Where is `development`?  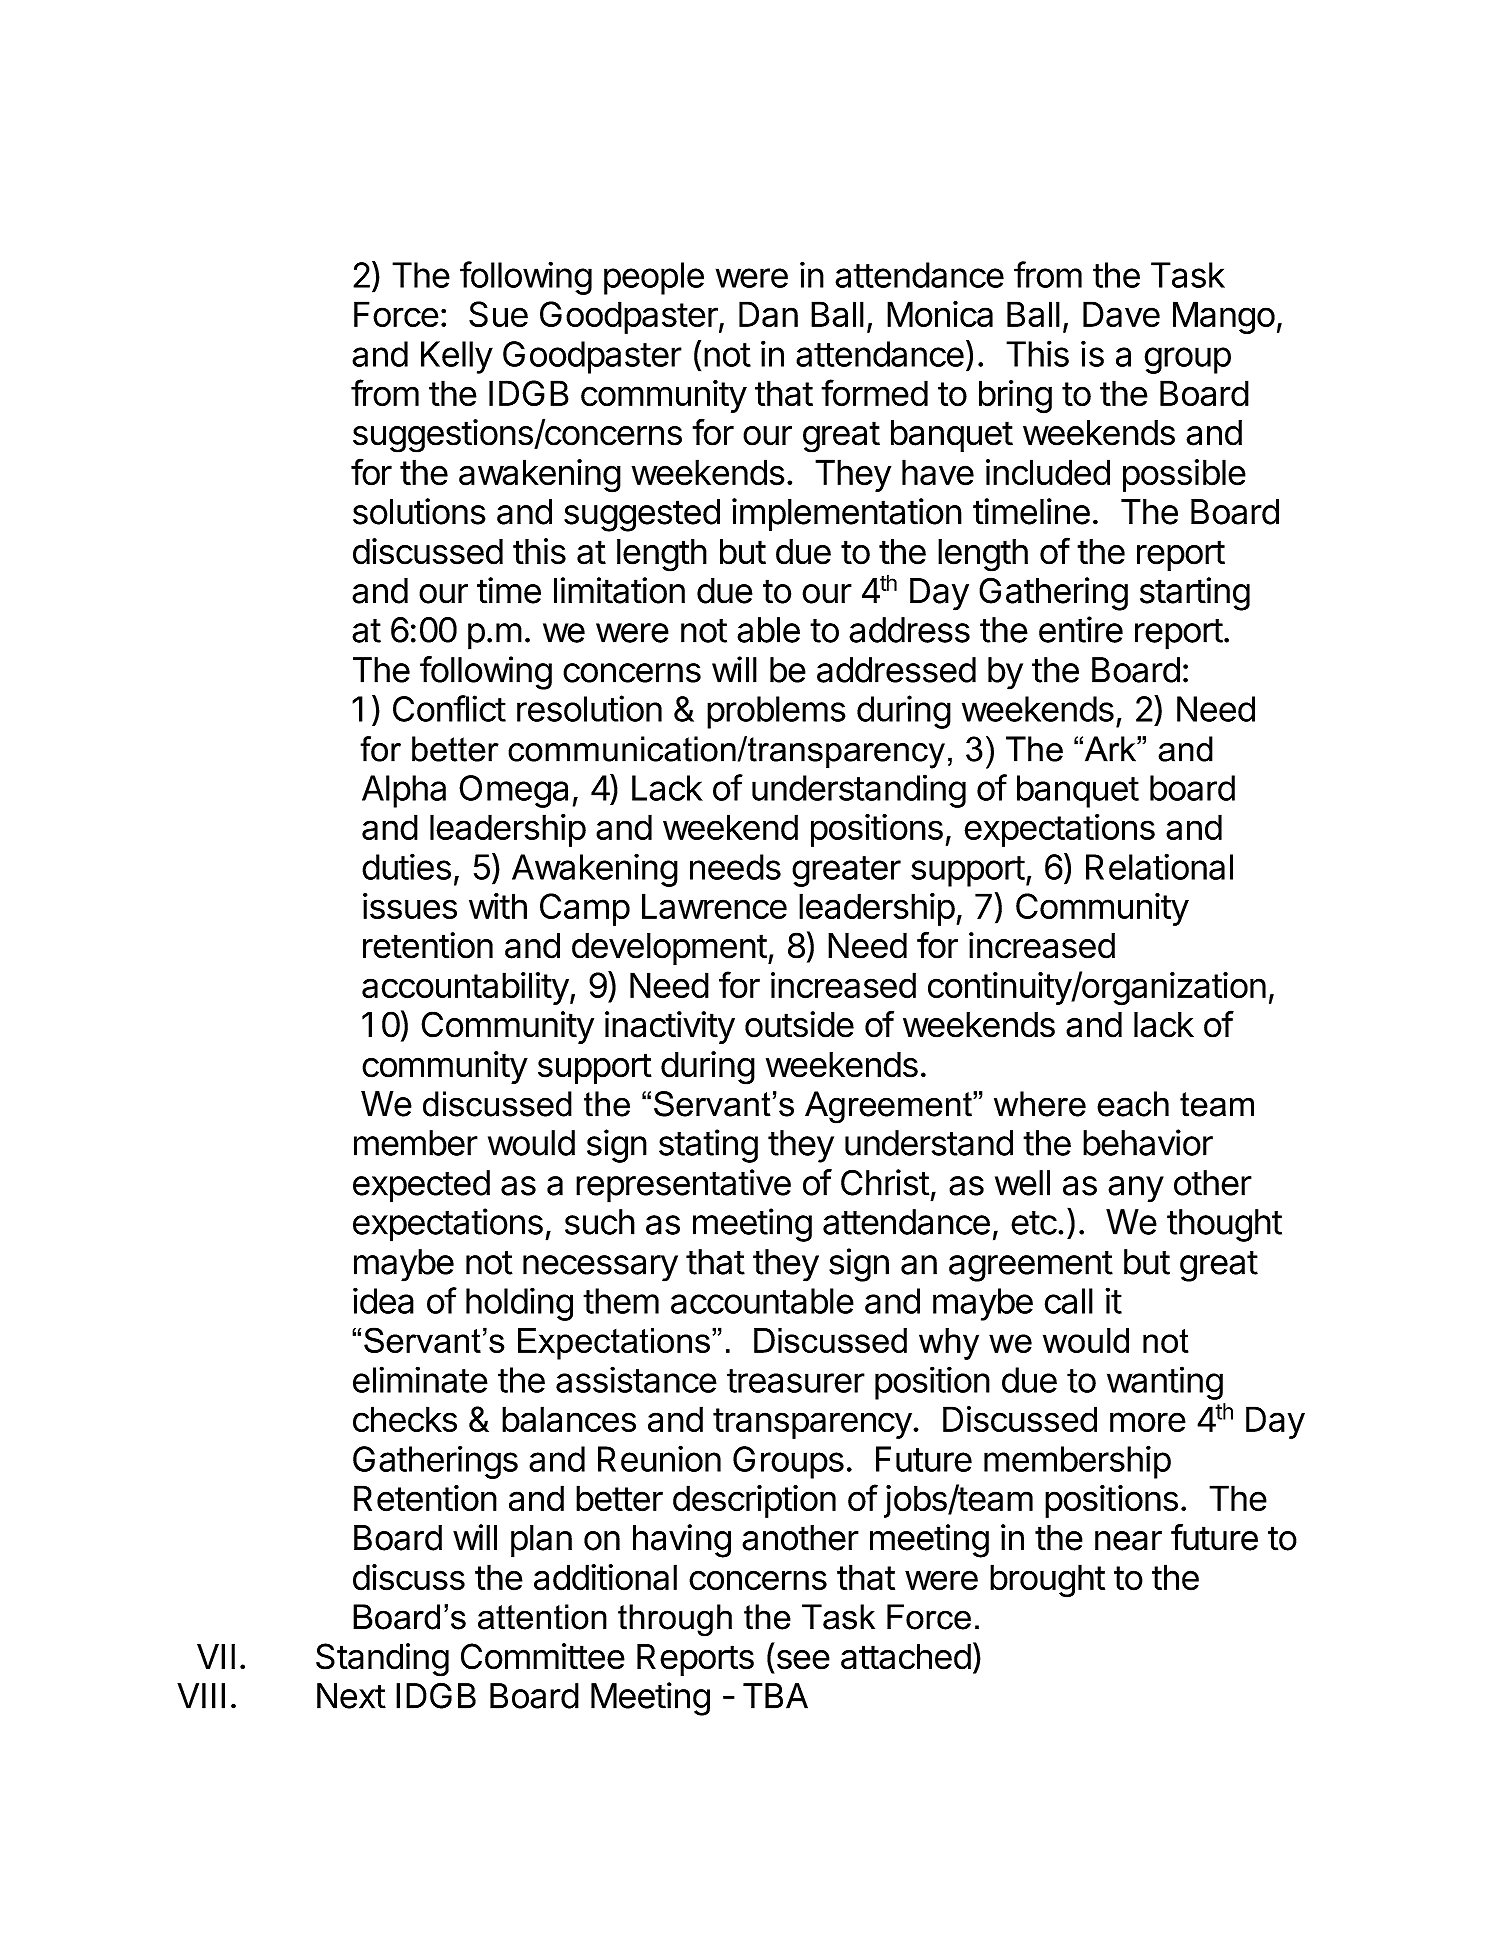
development is located at coordinates (669, 949).
